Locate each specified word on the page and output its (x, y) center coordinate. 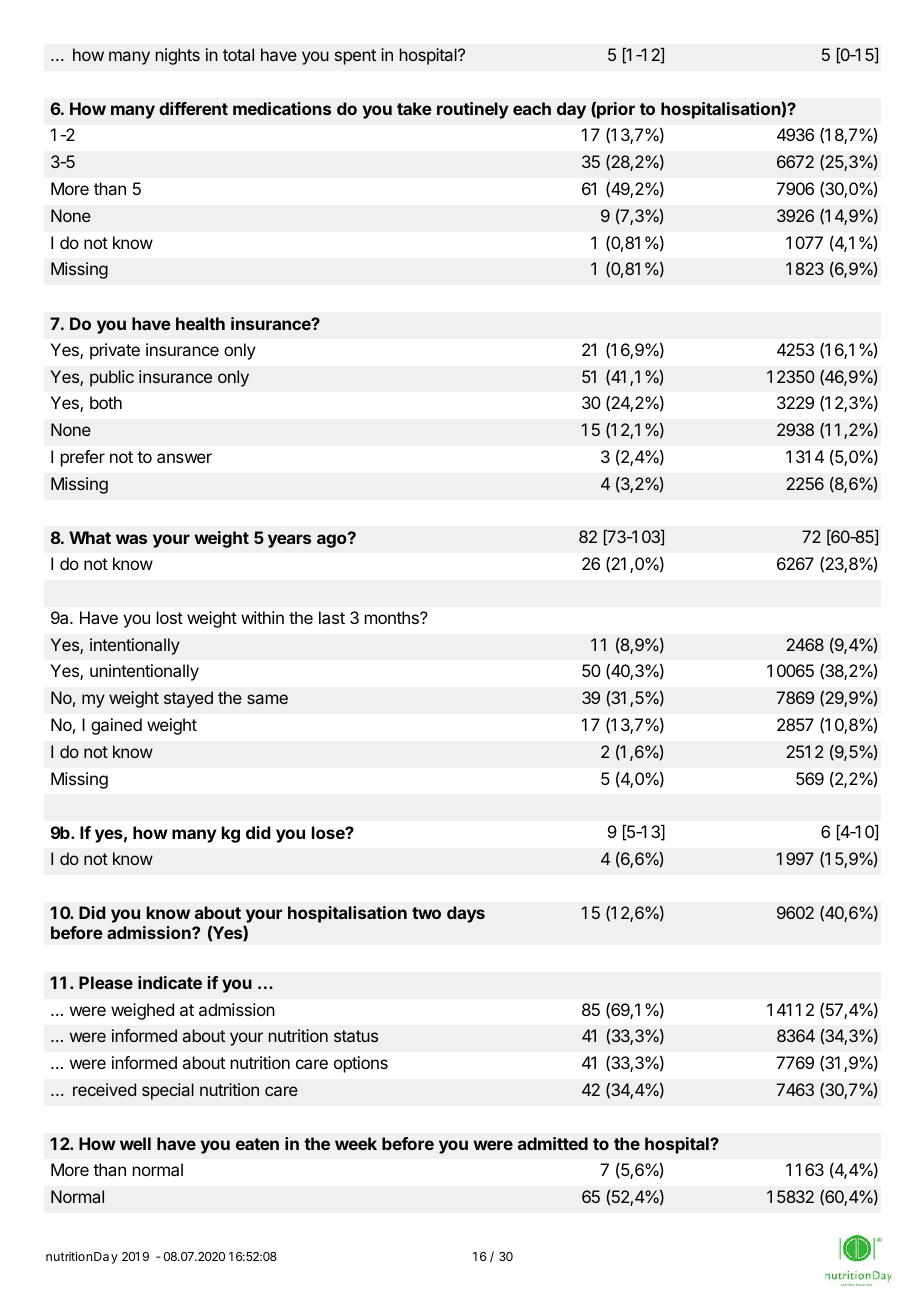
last (332, 617)
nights (178, 56)
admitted (553, 1143)
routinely (472, 110)
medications (282, 108)
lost (170, 617)
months (393, 617)
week (356, 1143)
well (135, 1143)
